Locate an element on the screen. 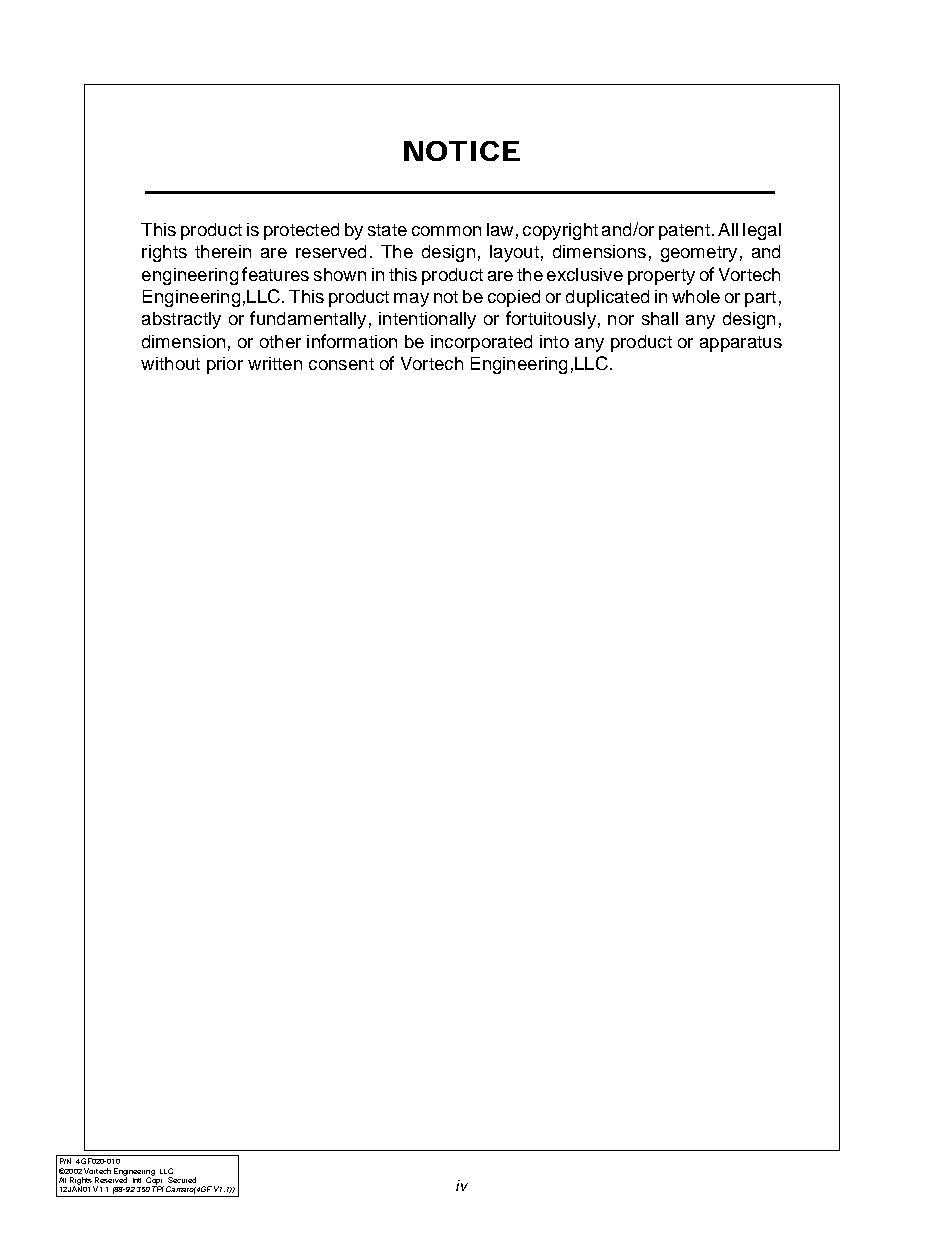 This screenshot has width=952, height=1233. consent is located at coordinates (341, 364).
